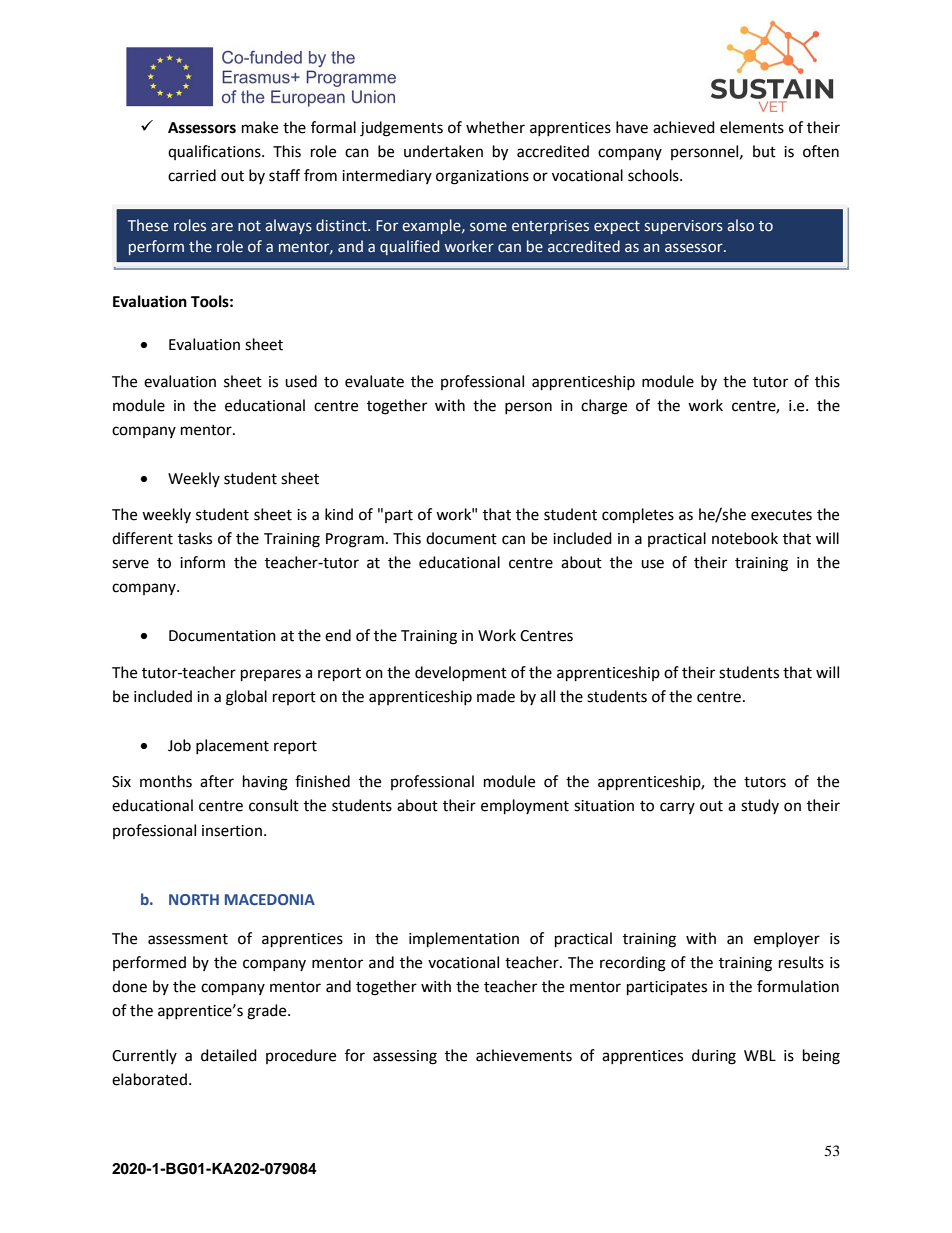 The height and width of the image is (1233, 952). Describe the element at coordinates (202, 562) in the image. I see `inform` at that location.
